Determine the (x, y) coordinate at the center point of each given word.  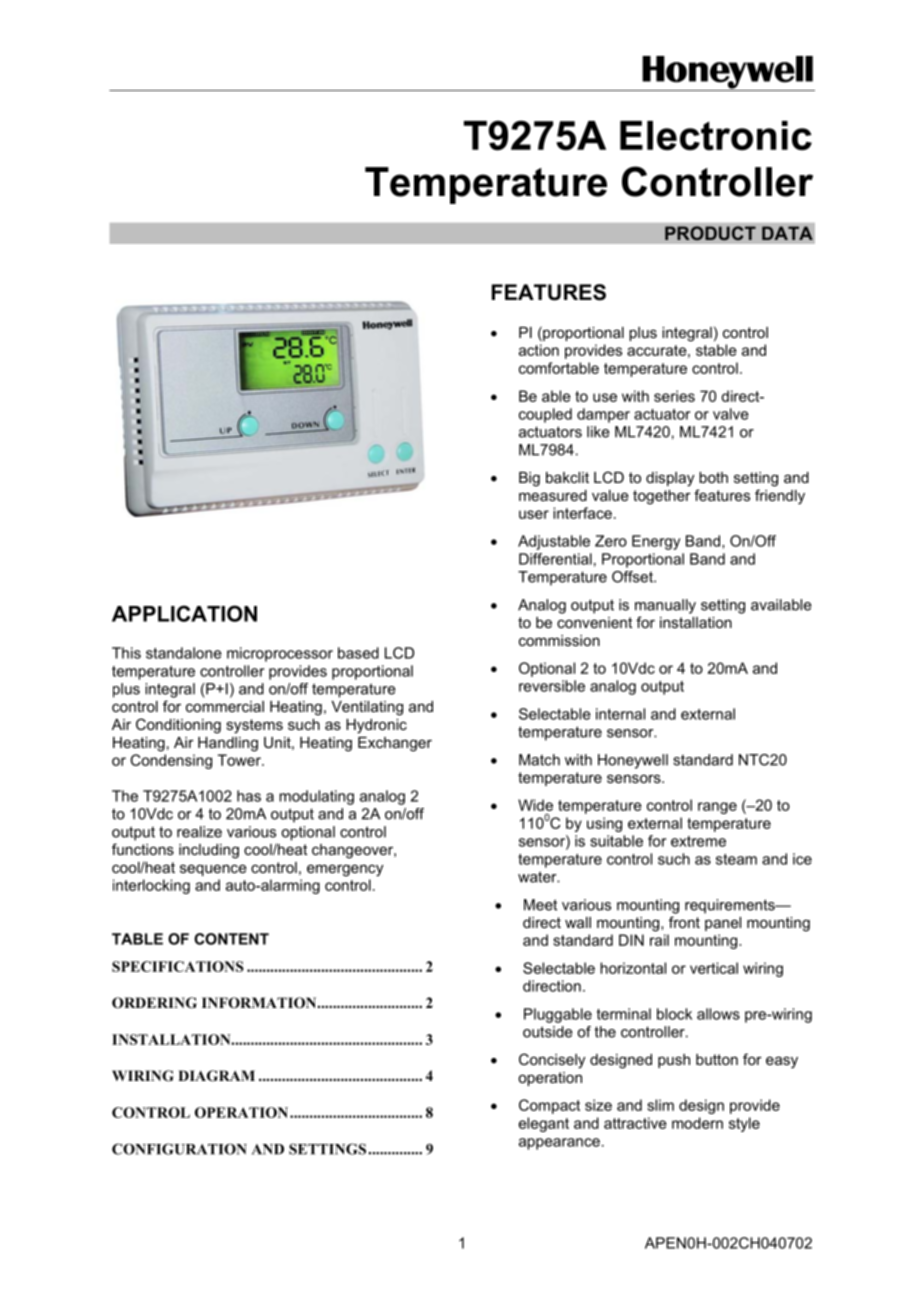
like (598, 432)
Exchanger (395, 744)
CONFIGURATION (179, 1149)
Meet (540, 905)
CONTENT (231, 939)
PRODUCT (710, 233)
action (539, 350)
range (717, 808)
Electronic (716, 136)
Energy (656, 542)
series (674, 396)
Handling (228, 744)
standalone (184, 653)
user (534, 514)
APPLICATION (184, 613)
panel (723, 924)
